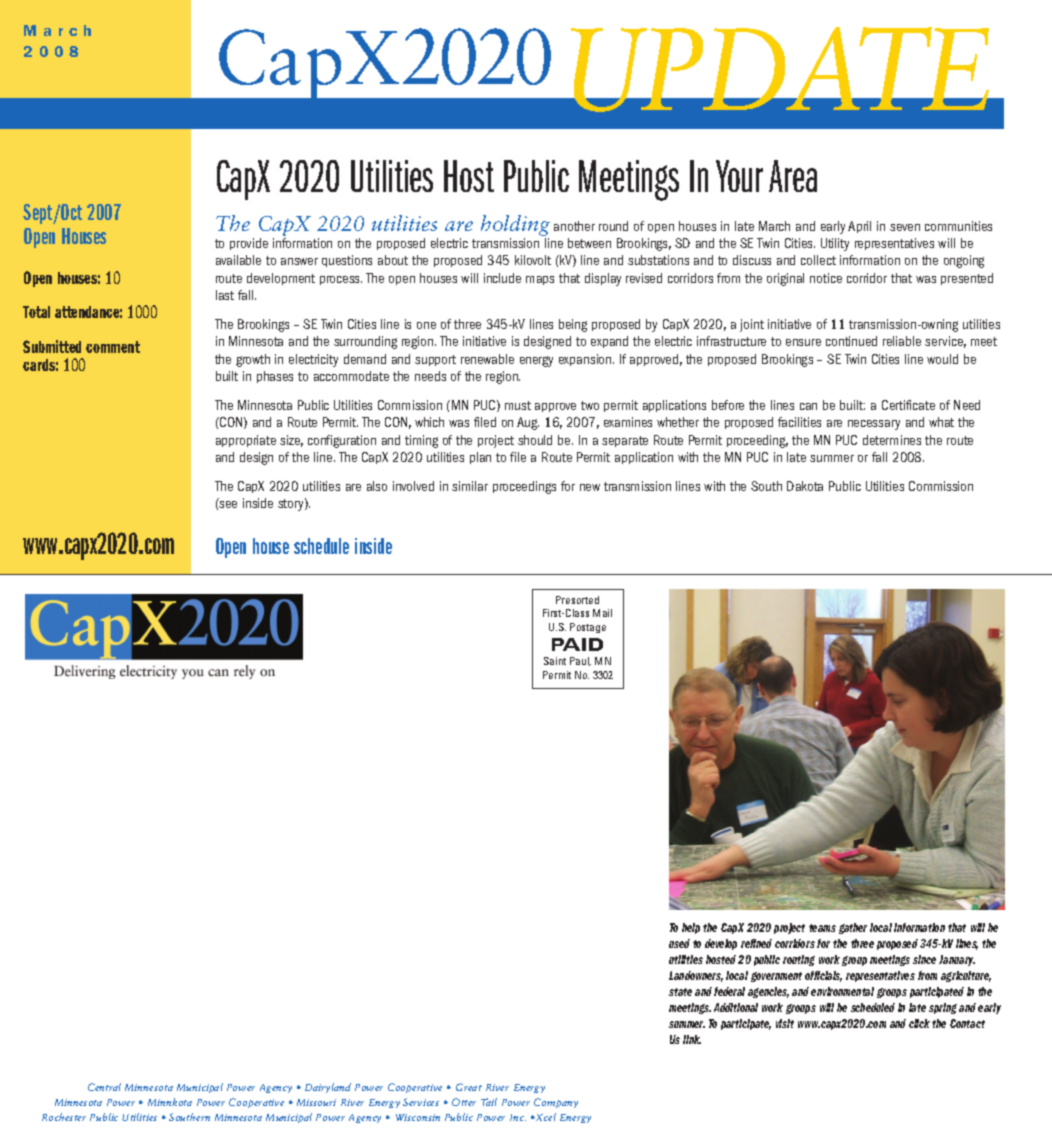 The height and width of the screenshot is (1148, 1052). Describe the element at coordinates (602, 613) in the screenshot. I see `Mail` at that location.
